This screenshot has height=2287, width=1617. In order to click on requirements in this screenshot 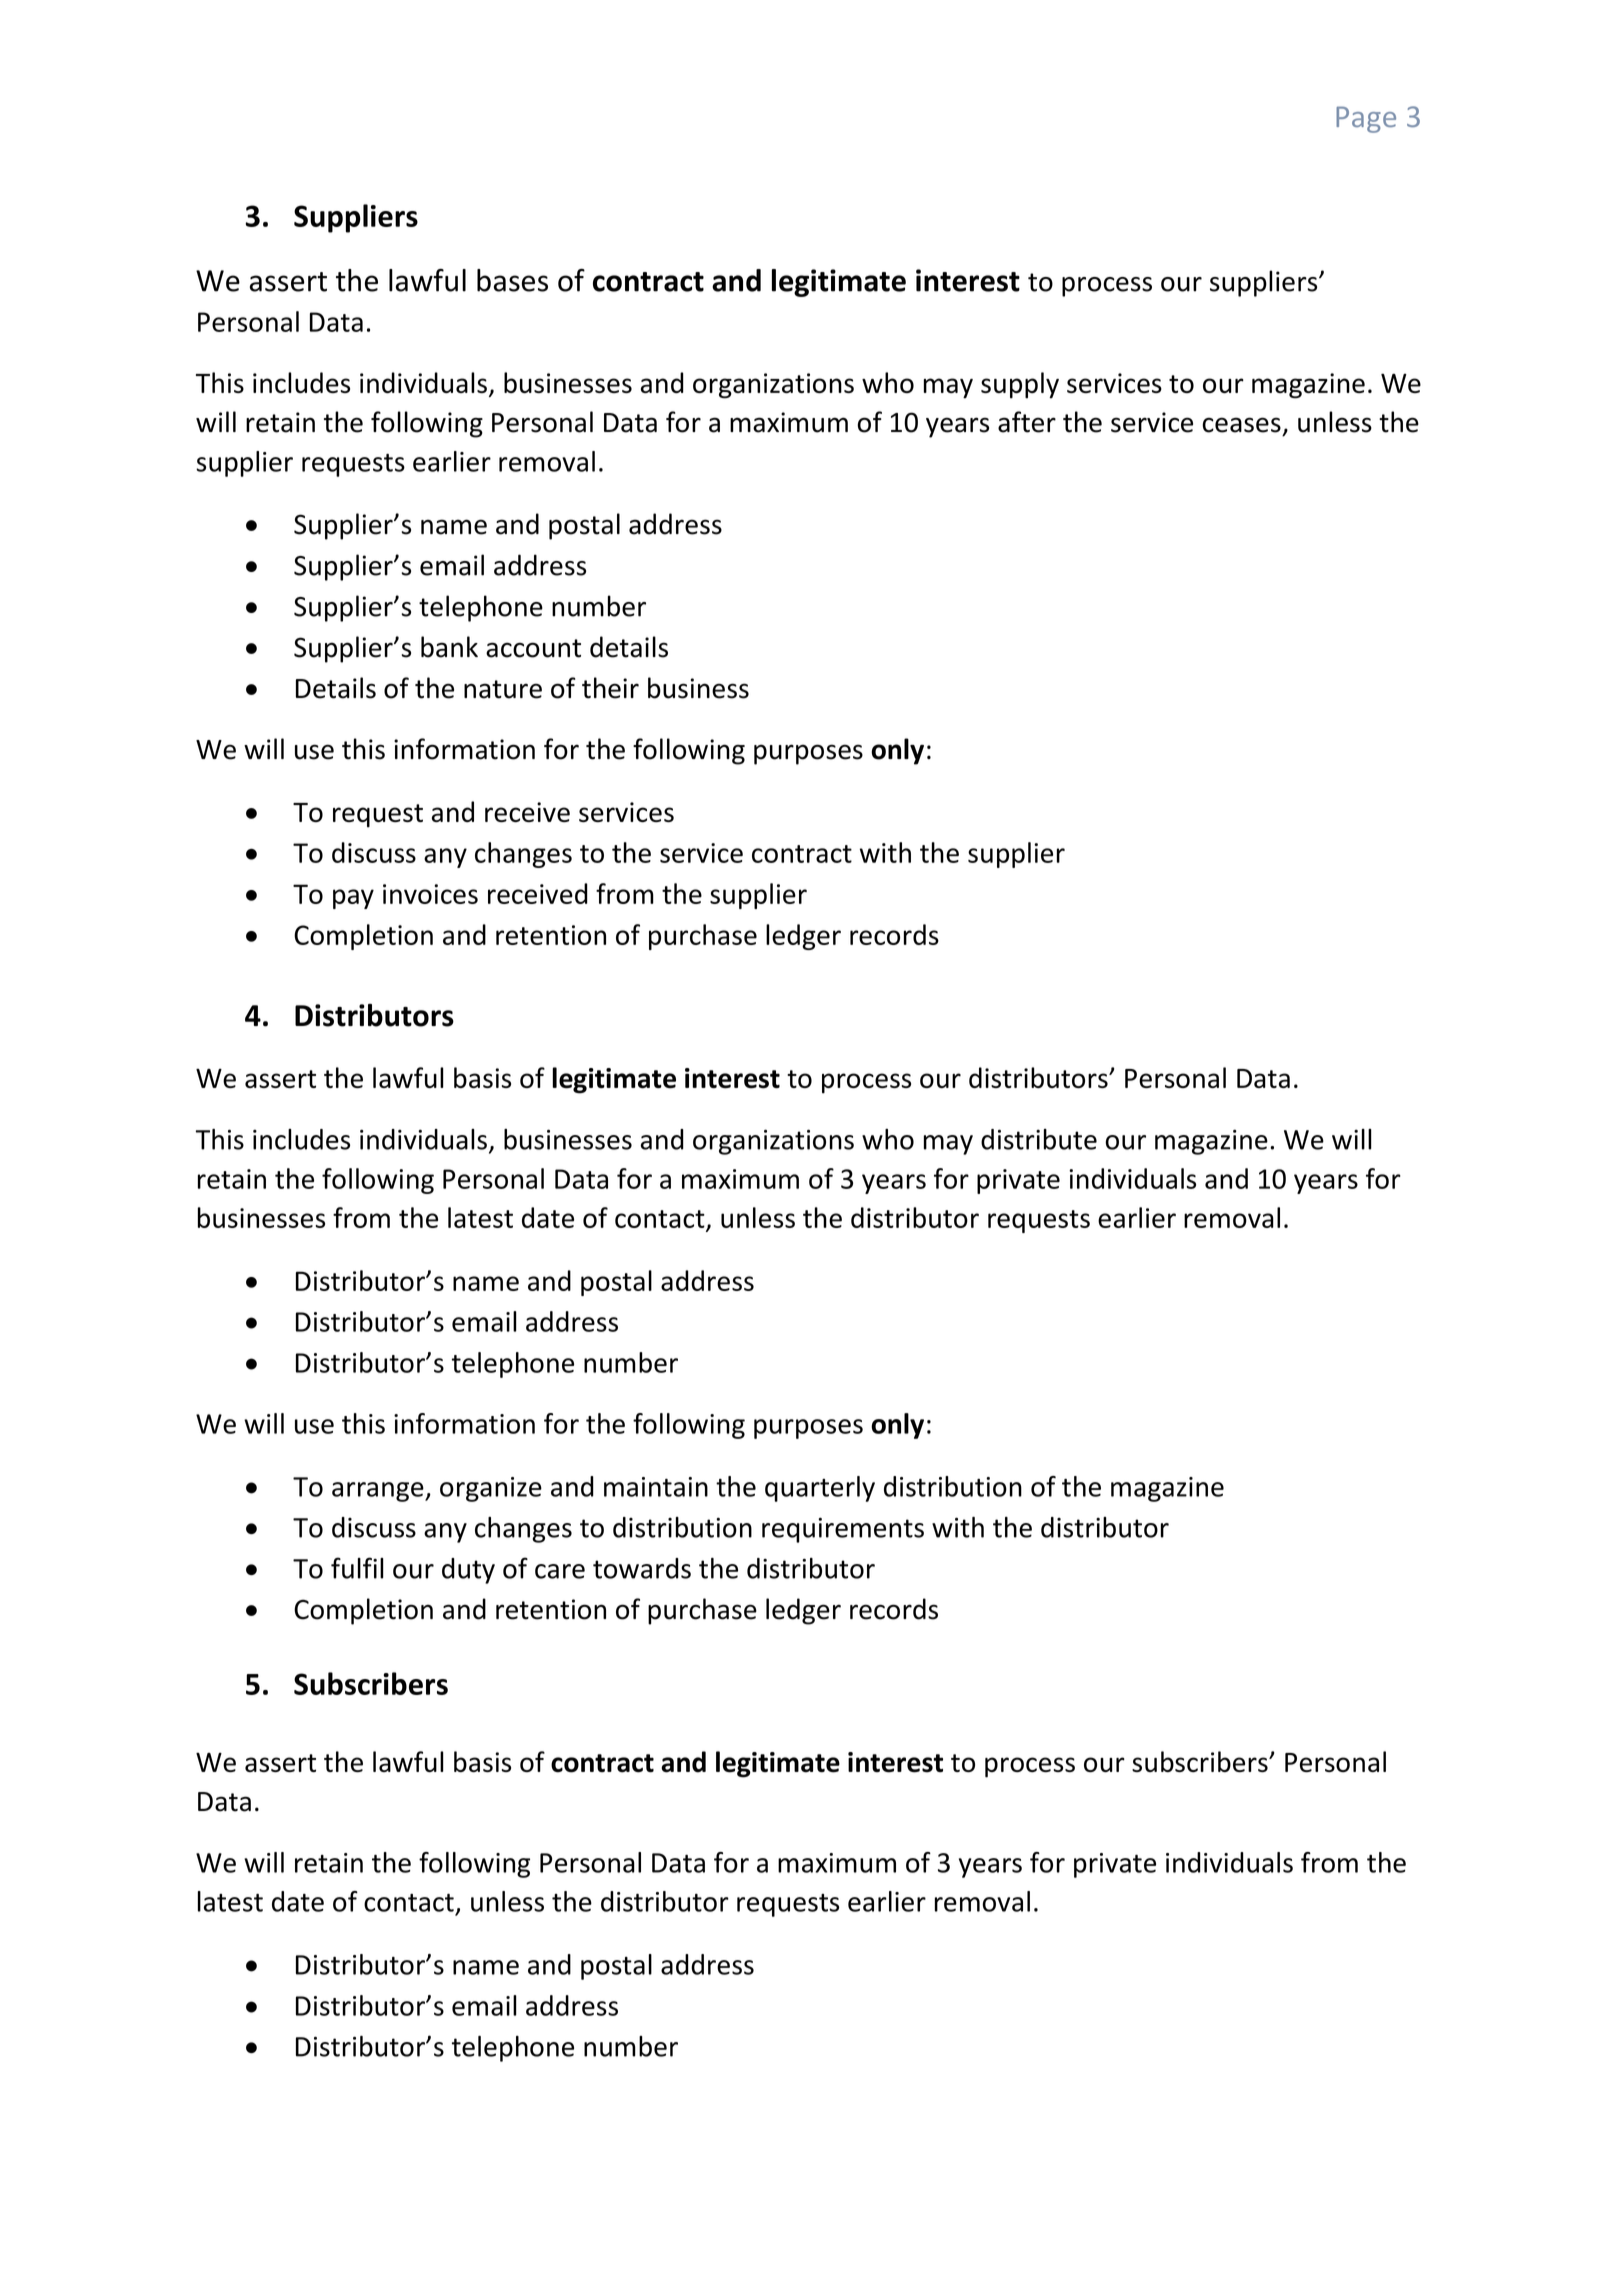, I will do `click(843, 1530)`.
